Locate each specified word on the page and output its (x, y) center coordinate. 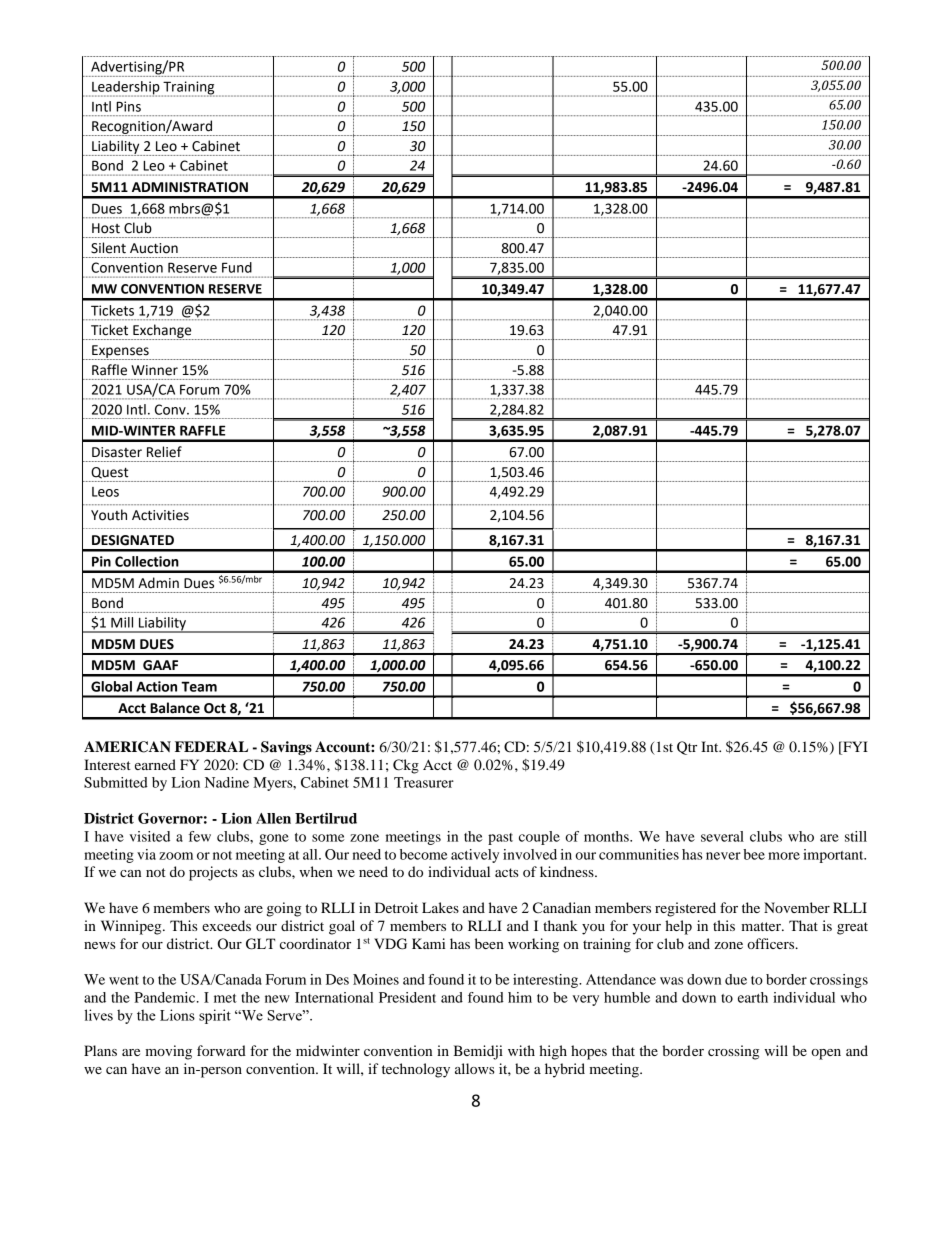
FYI (854, 746)
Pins (128, 106)
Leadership (126, 89)
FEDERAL (211, 746)
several (722, 836)
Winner (154, 370)
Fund (237, 267)
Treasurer (424, 782)
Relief (164, 452)
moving (168, 1052)
